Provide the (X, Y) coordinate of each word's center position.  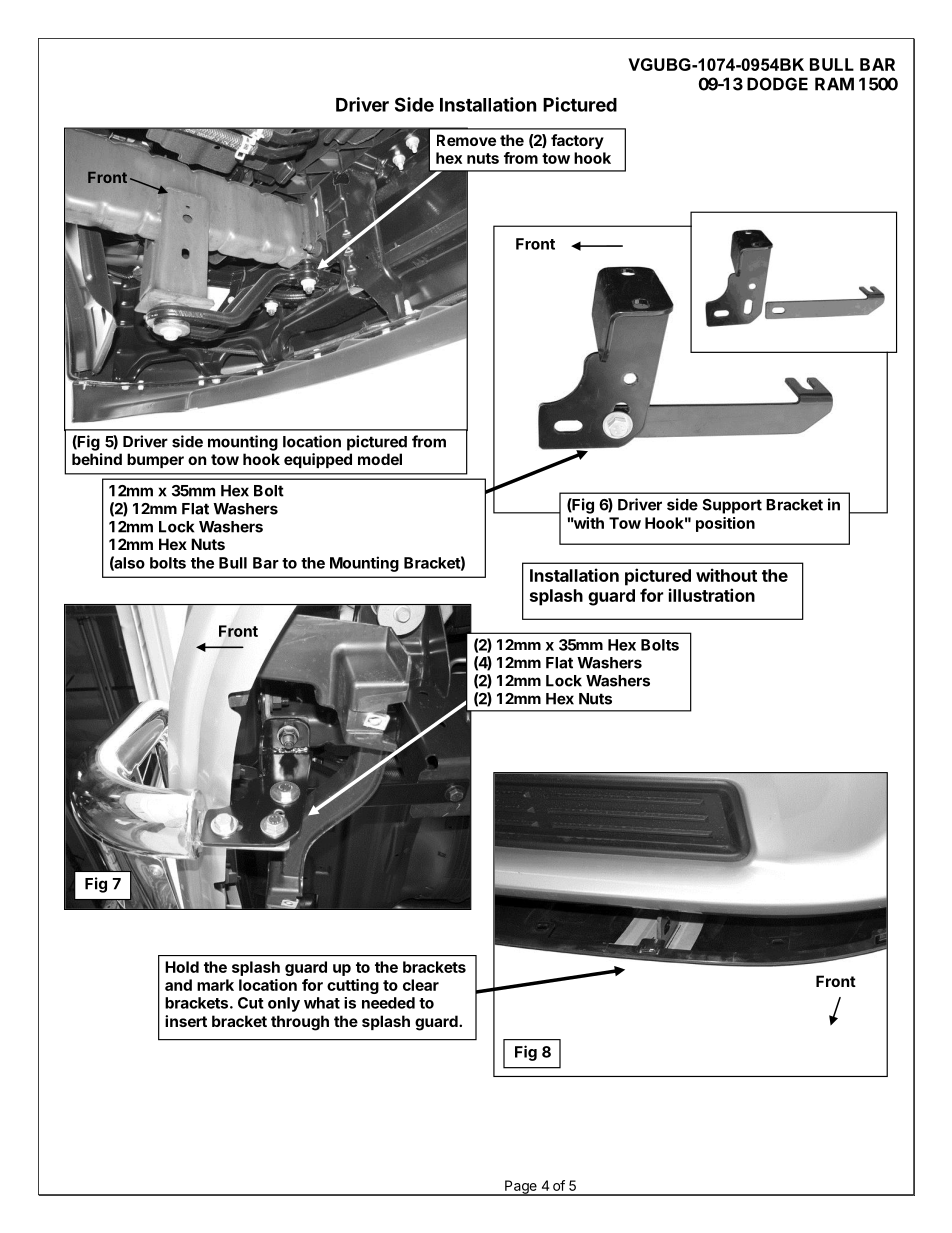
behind (97, 459)
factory (577, 141)
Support (732, 506)
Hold (182, 967)
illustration (712, 595)
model (380, 459)
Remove (466, 140)
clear (421, 985)
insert (186, 1021)
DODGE (777, 84)
